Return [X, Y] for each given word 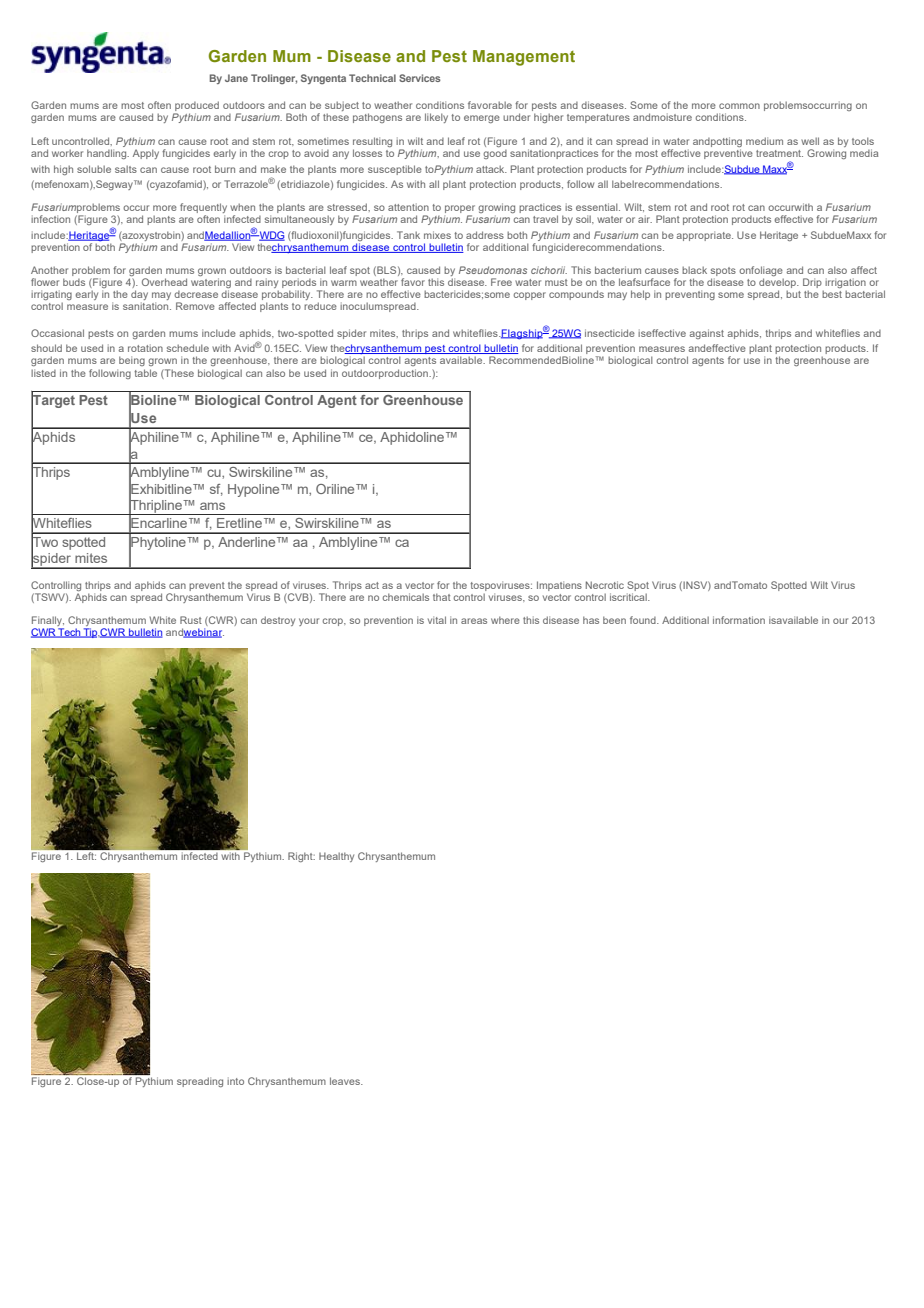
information [739, 620]
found [644, 620]
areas [474, 621]
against [706, 334]
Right [301, 857]
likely [436, 118]
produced [197, 106]
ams [212, 506]
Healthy [336, 857]
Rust [191, 620]
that [442, 597]
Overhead [164, 282]
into [235, 1081]
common [739, 106]
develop [778, 283]
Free [501, 282]
